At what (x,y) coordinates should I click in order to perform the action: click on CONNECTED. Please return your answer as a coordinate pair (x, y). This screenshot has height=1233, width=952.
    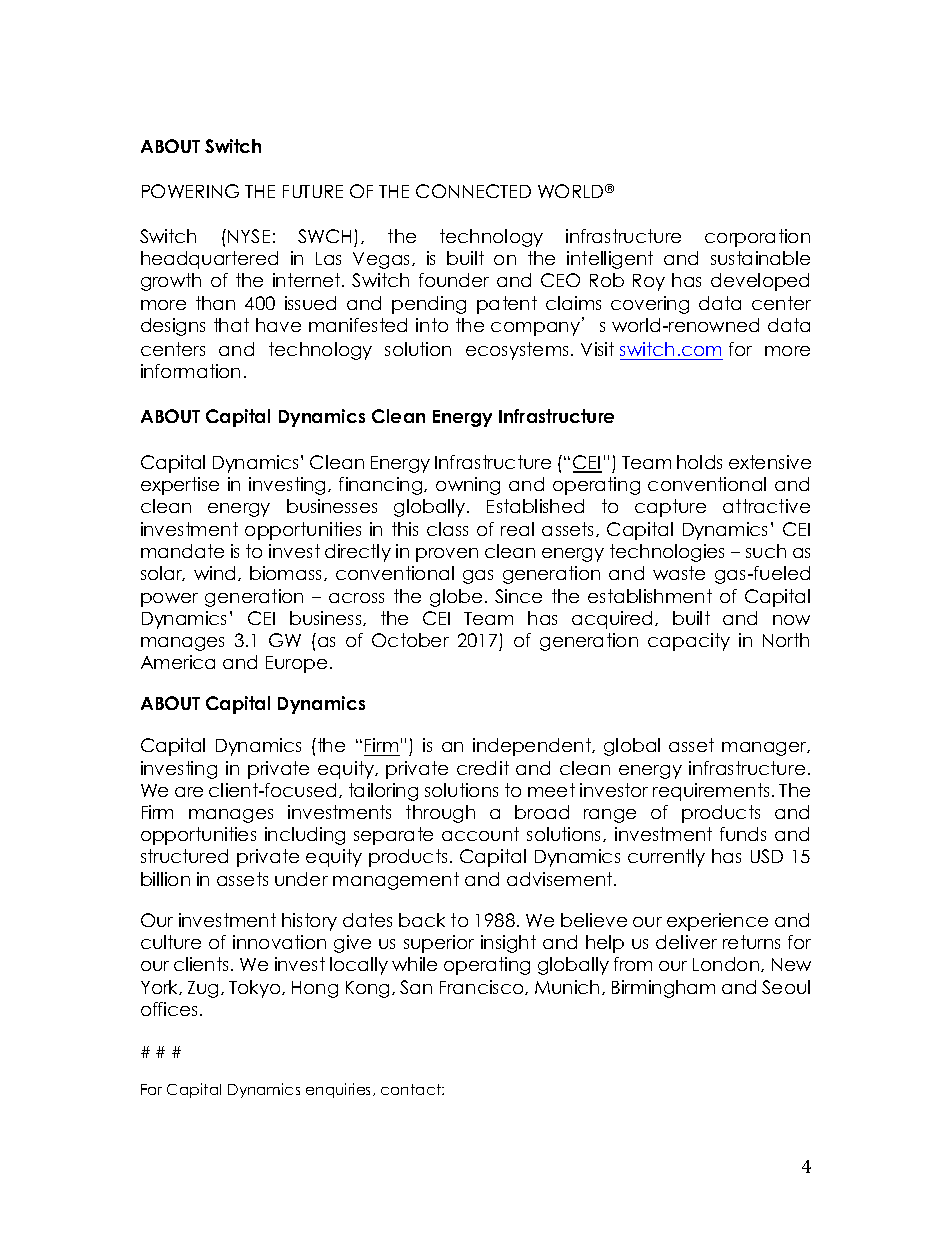
    Looking at the image, I should click on (473, 191).
